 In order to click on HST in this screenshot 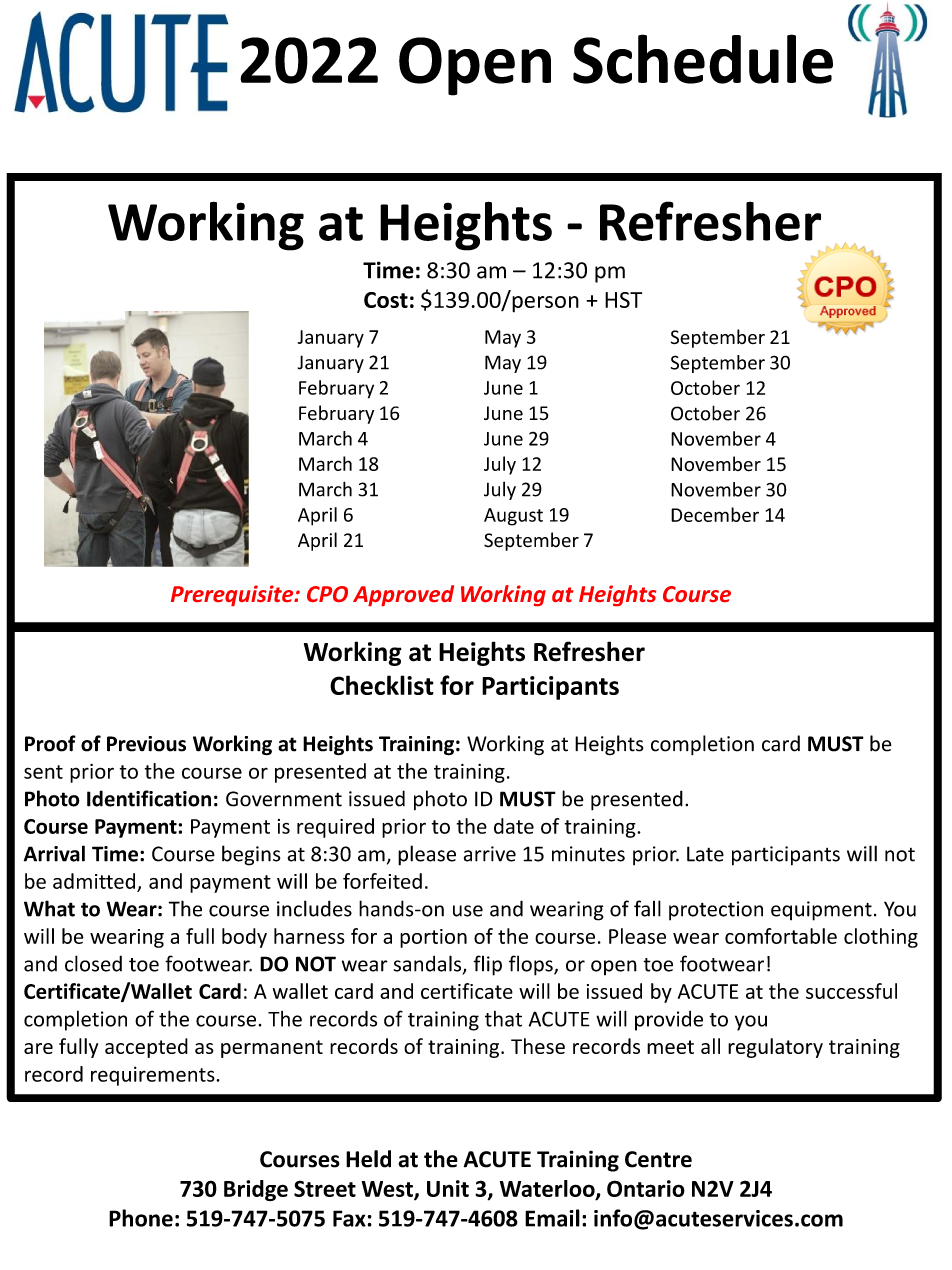, I will do `click(623, 300)`.
